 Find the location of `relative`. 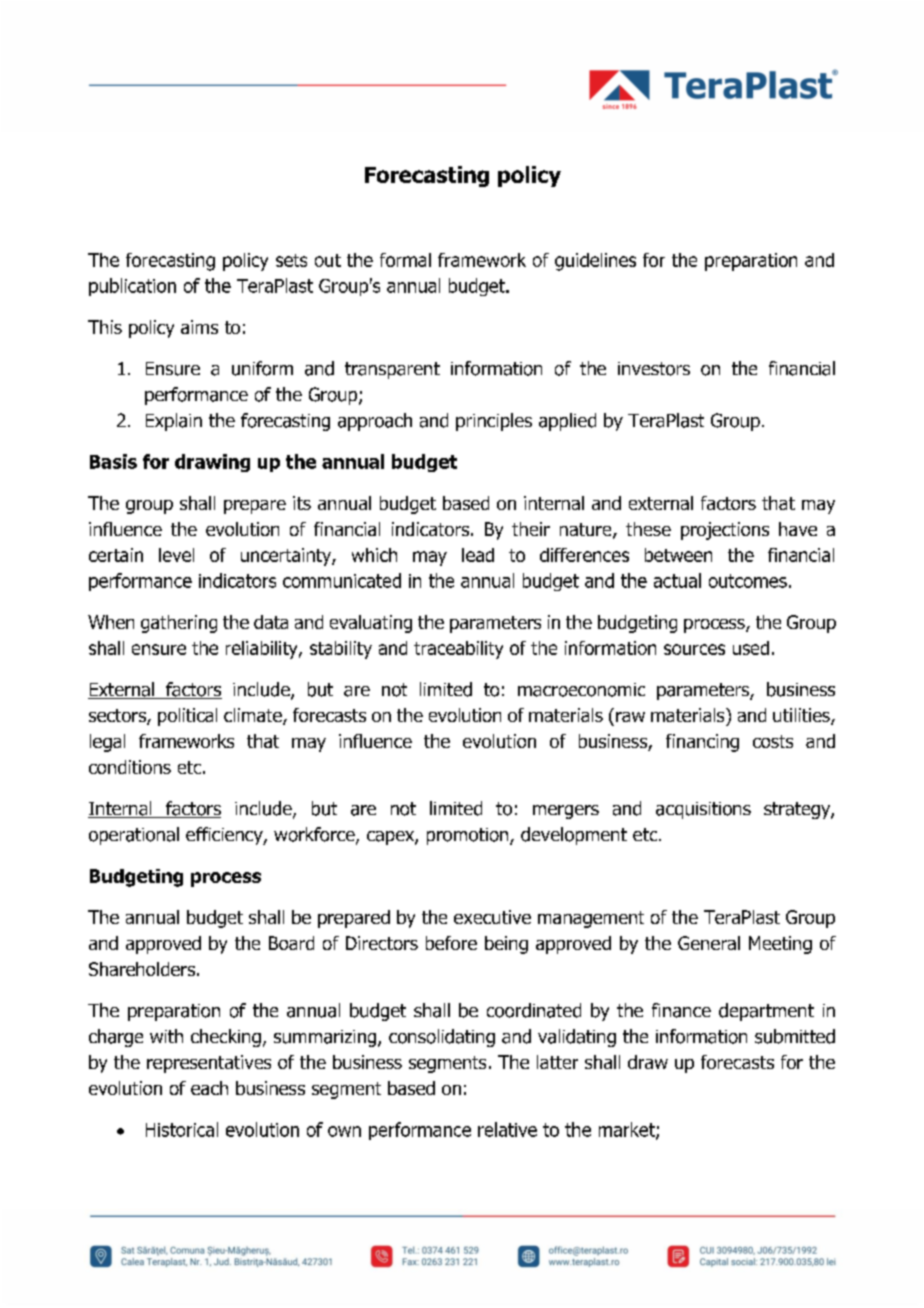

relative is located at coordinates (507, 1129).
